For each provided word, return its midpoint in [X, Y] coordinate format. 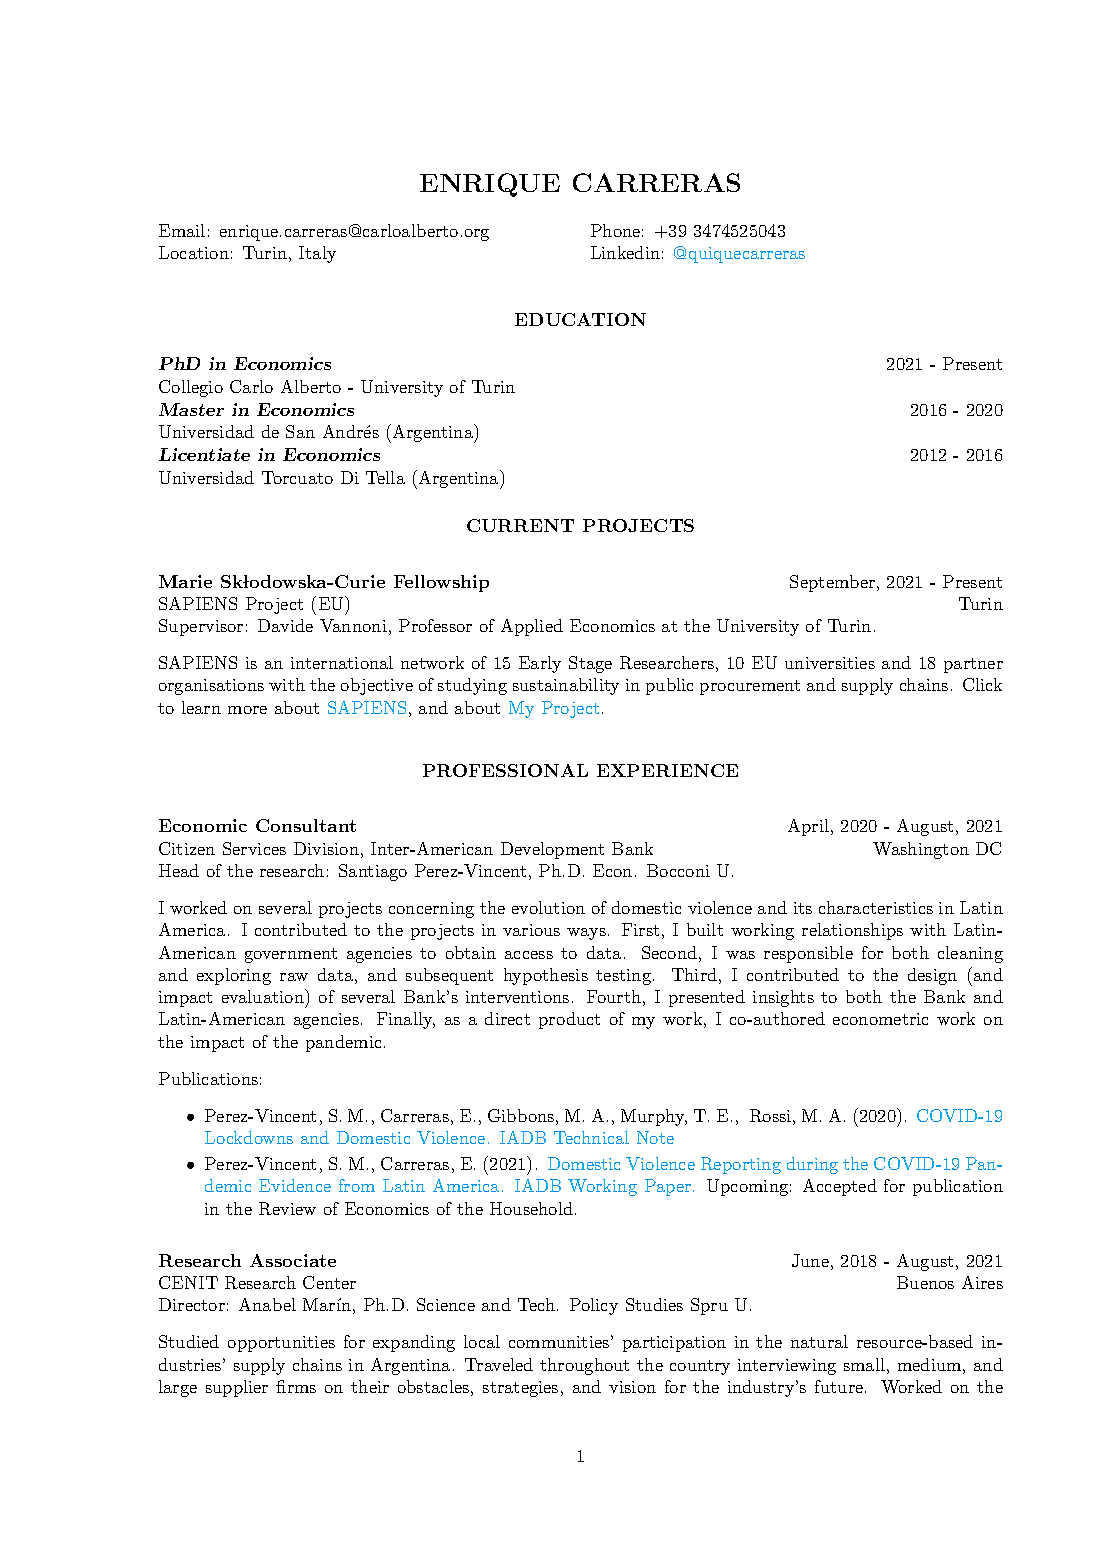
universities [830, 663]
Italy [317, 254]
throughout [584, 1366]
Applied [532, 627]
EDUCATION [580, 319]
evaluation [264, 996]
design [932, 976]
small [864, 1364]
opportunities [281, 1344]
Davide [285, 625]
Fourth [614, 996]
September [832, 583]
